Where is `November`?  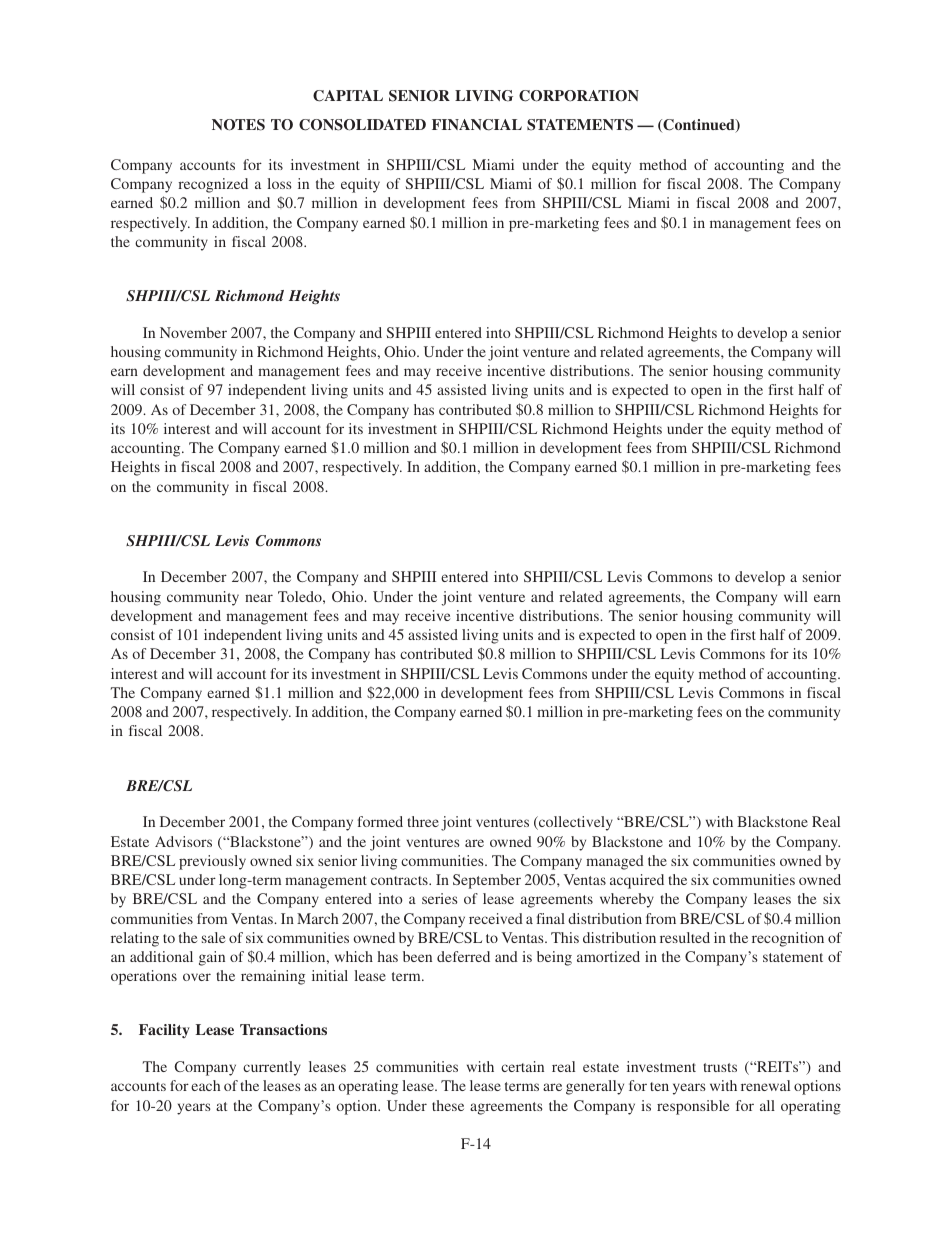 November is located at coordinates (193, 332).
